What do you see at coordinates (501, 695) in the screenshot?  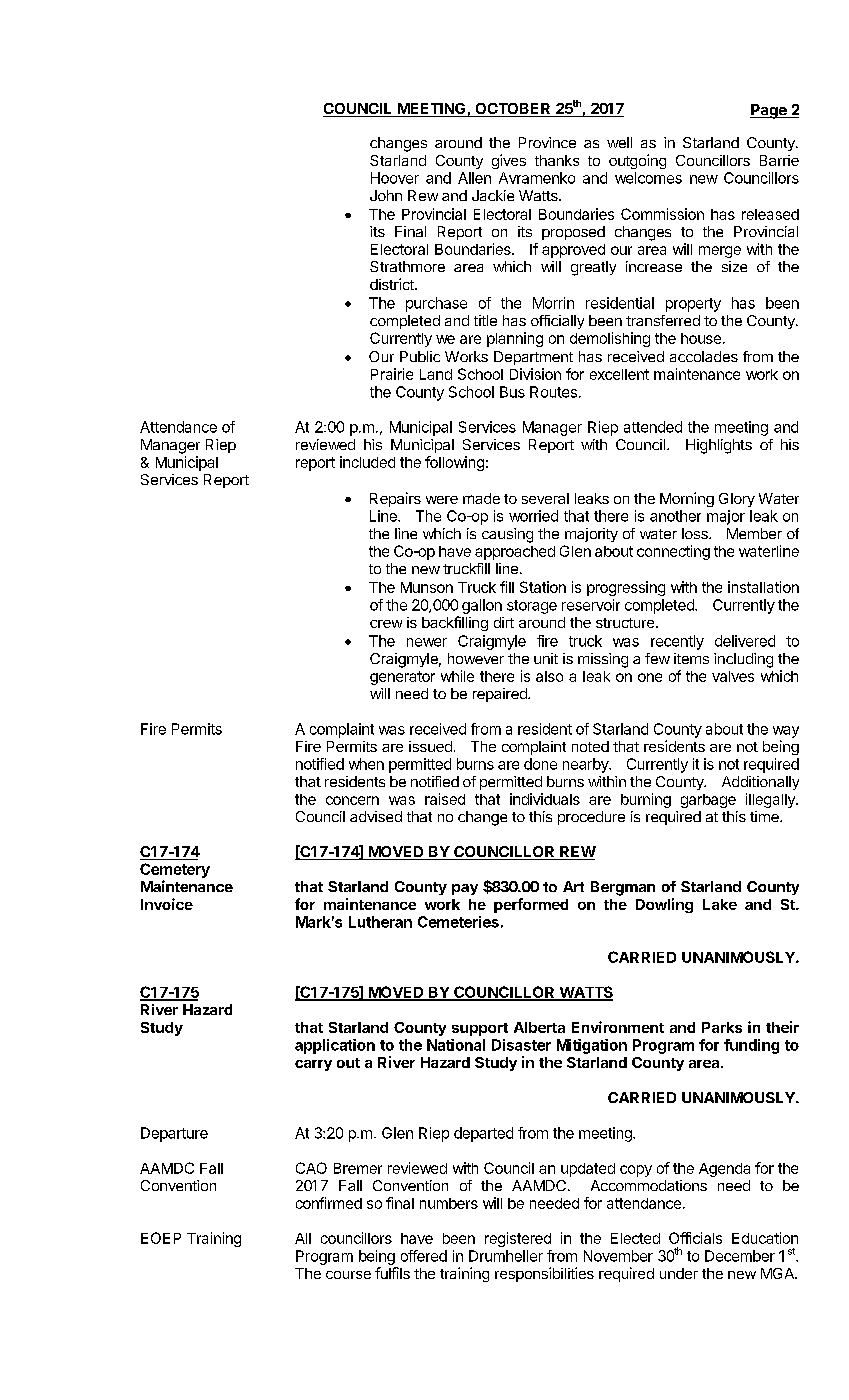 I see `repaired` at bounding box center [501, 695].
